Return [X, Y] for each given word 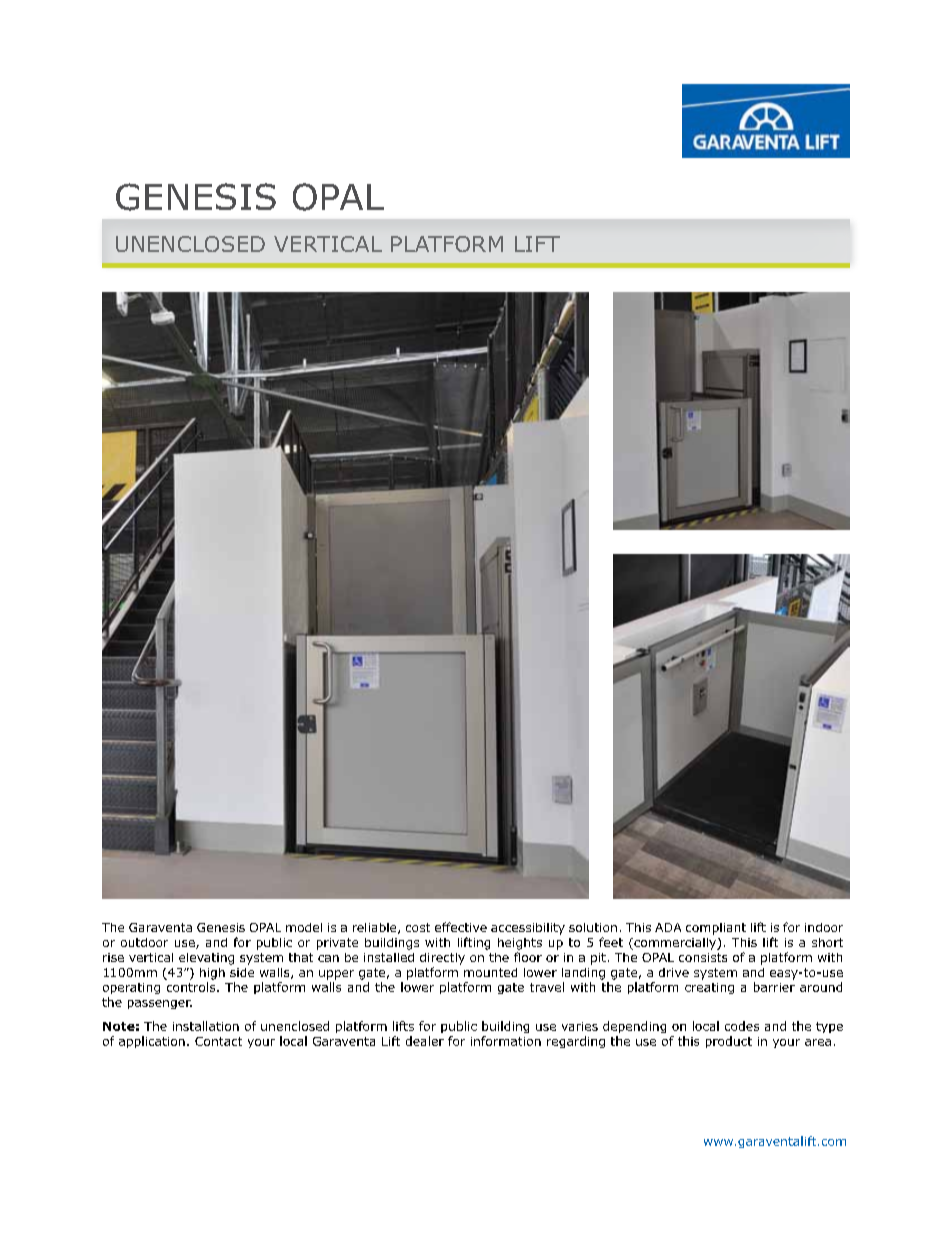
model [304, 927]
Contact [218, 1041]
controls [192, 987]
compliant [716, 929]
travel [547, 987]
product [729, 1042]
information [506, 1041]
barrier [774, 987]
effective [461, 927]
